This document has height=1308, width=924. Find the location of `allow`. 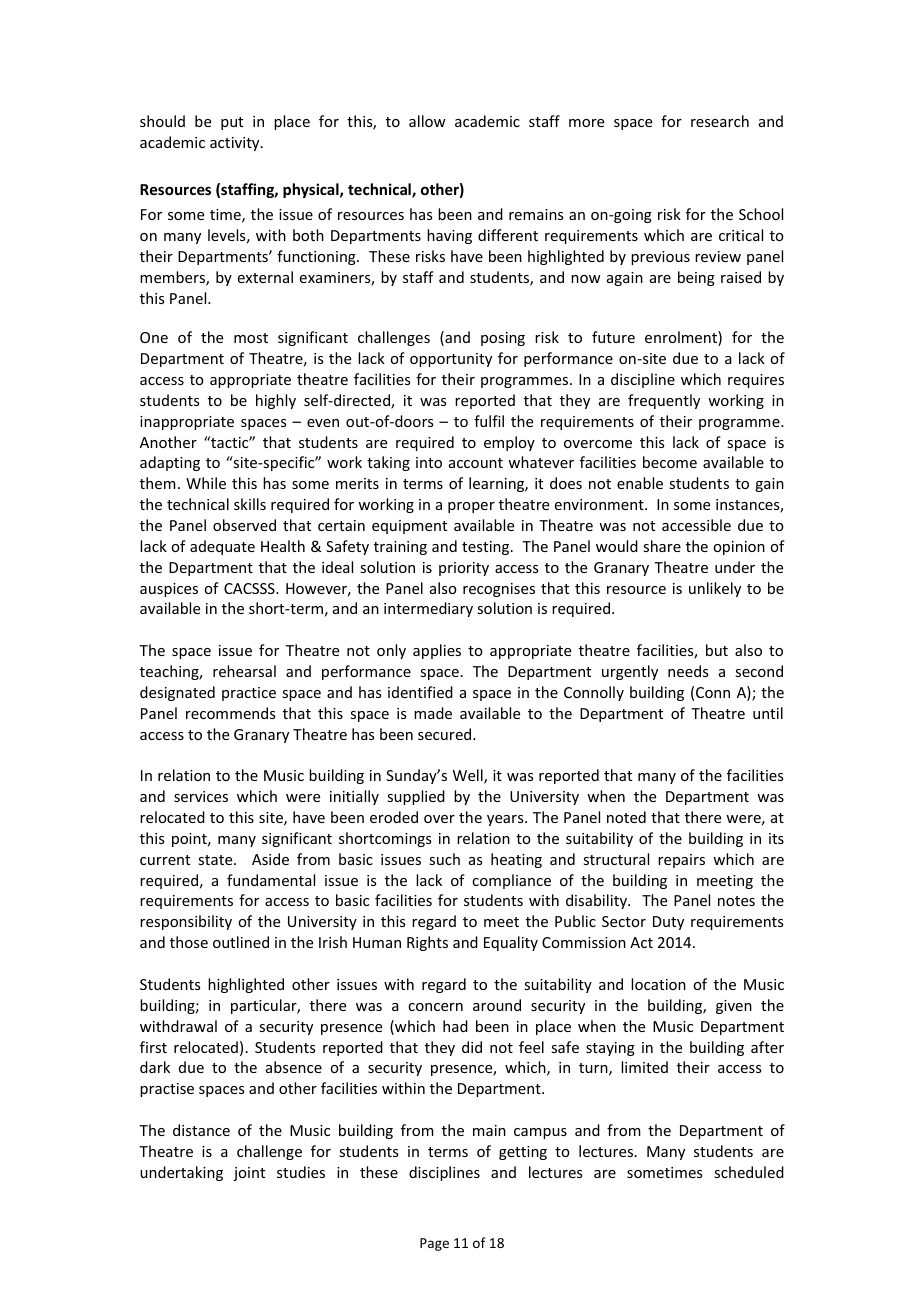

allow is located at coordinates (427, 121).
